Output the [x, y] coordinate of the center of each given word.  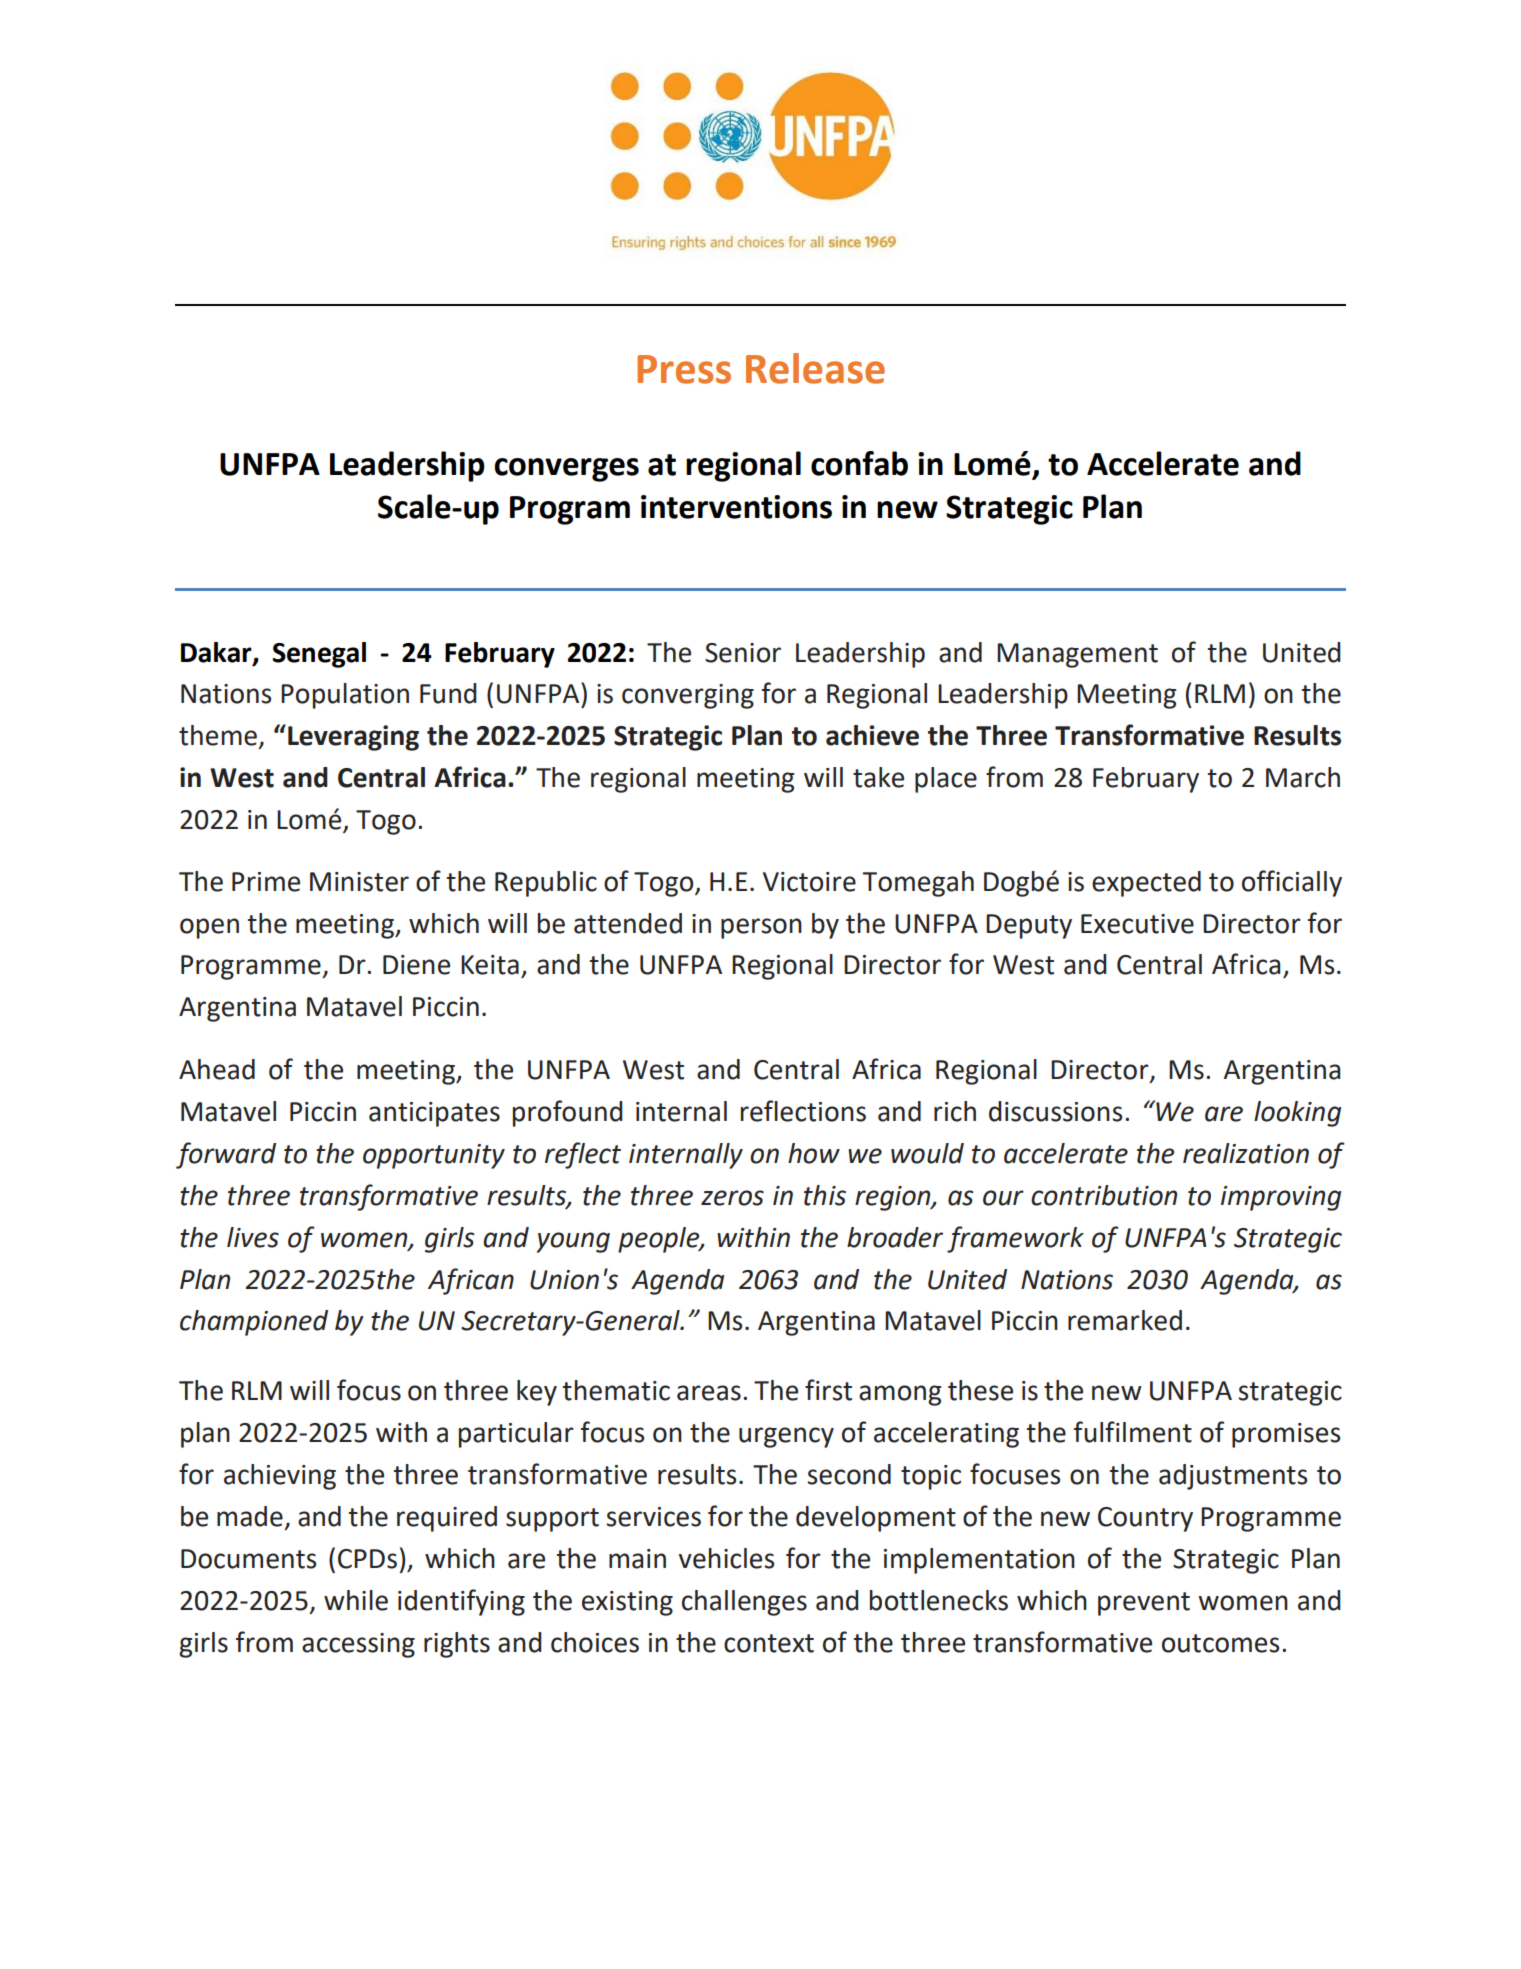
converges [566, 470]
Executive [1137, 924]
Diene [416, 965]
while [356, 1600]
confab [859, 463]
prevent [1144, 1604]
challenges [744, 1603]
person [761, 928]
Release [815, 368]
